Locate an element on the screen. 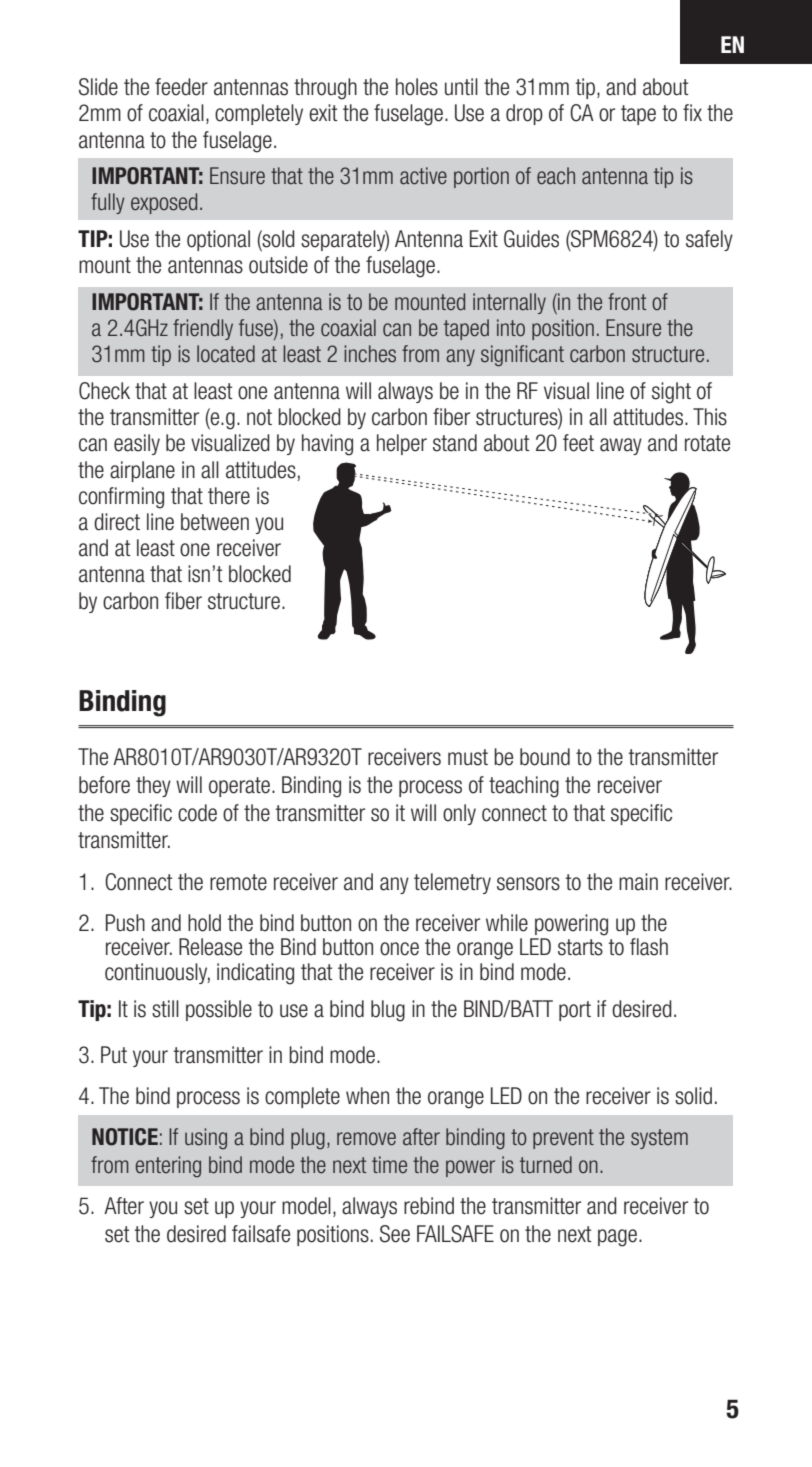  hold is located at coordinates (204, 923).
